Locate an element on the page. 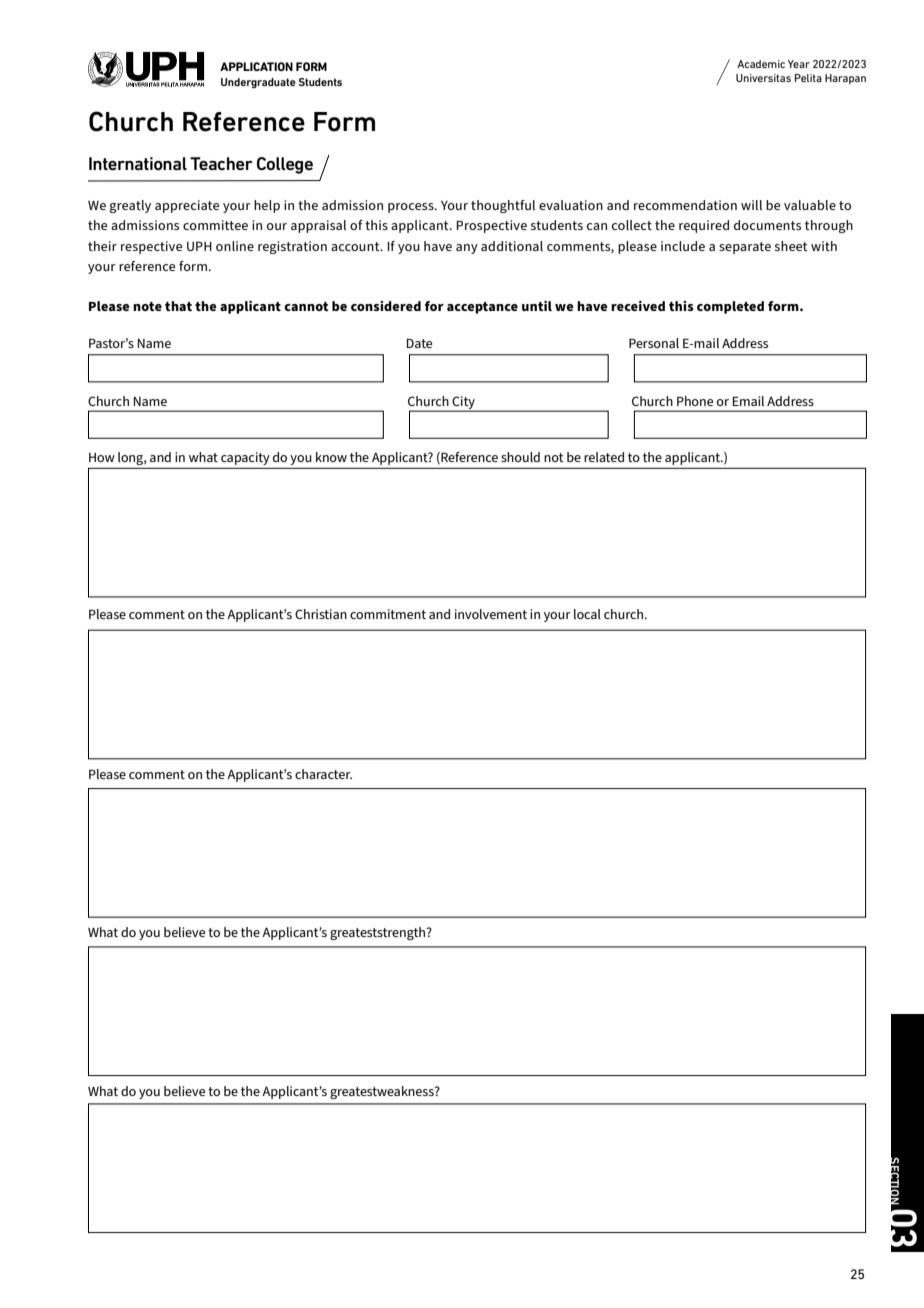 The height and width of the document is (1308, 924). involvement is located at coordinates (491, 614).
